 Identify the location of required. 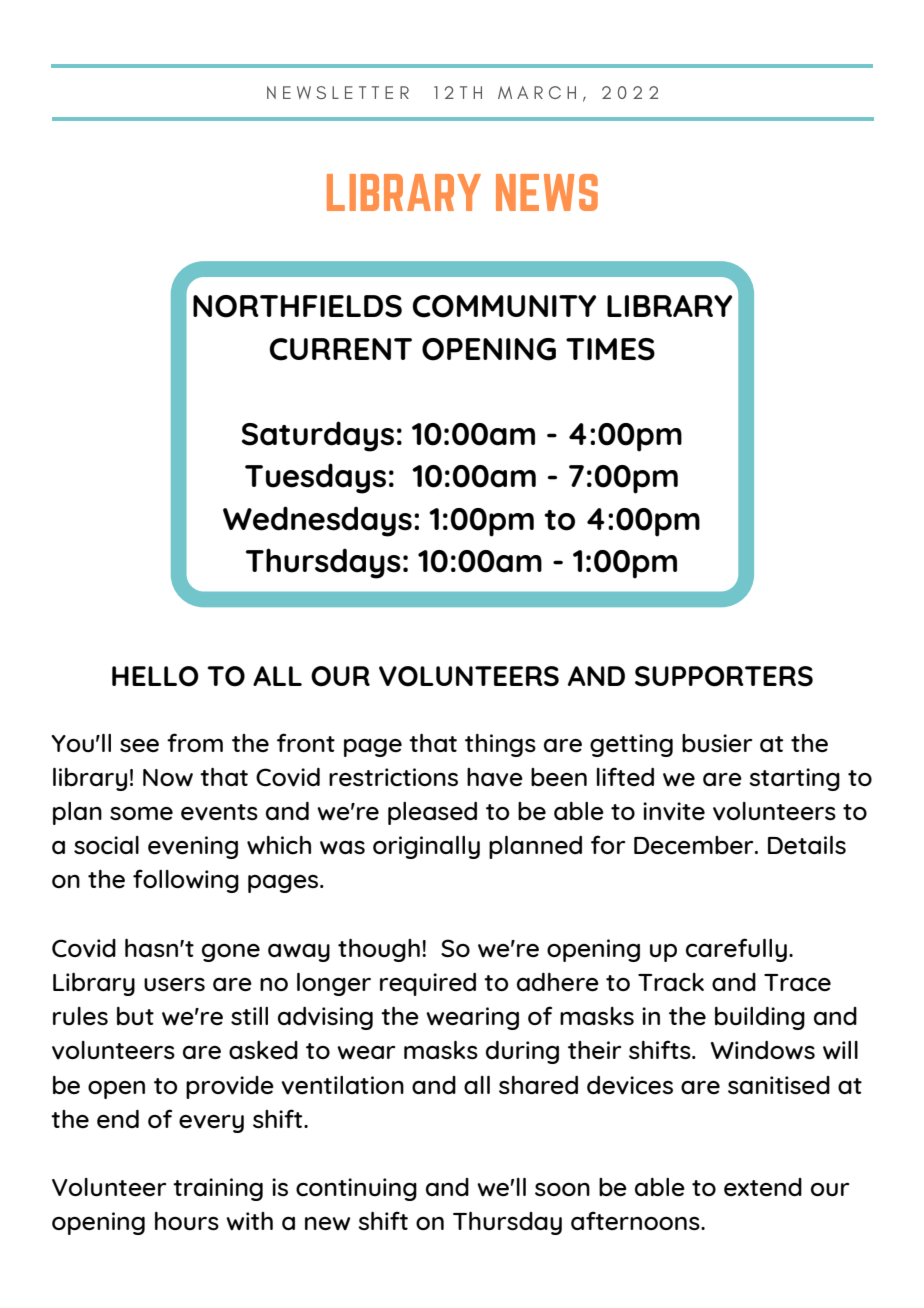
(428, 984).
